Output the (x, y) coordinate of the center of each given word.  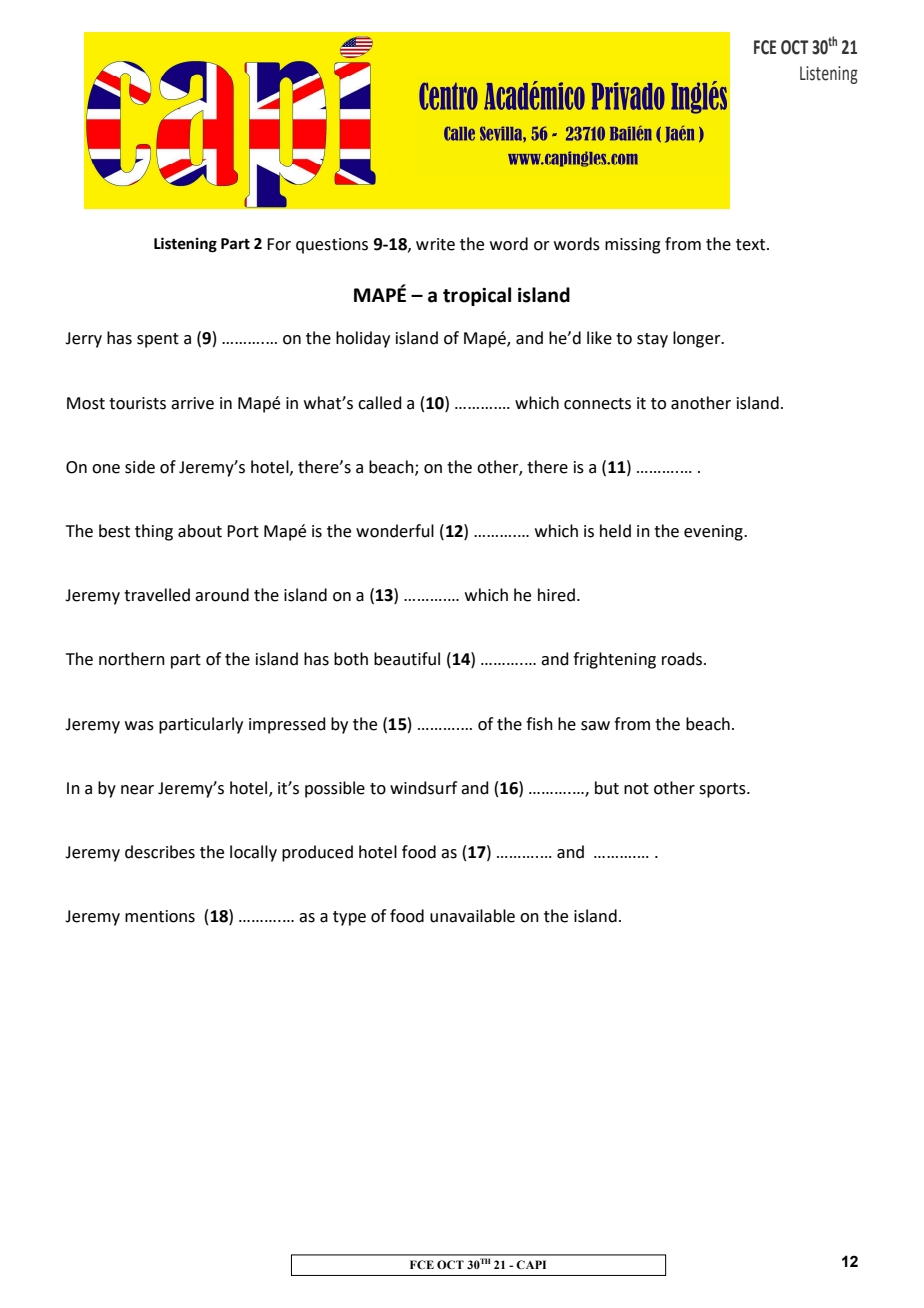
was (139, 726)
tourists (137, 403)
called (380, 403)
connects (597, 404)
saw (595, 726)
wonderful (395, 531)
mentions (160, 916)
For (279, 244)
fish (539, 724)
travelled (157, 595)
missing (633, 246)
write (435, 244)
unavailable (472, 916)
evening (714, 533)
